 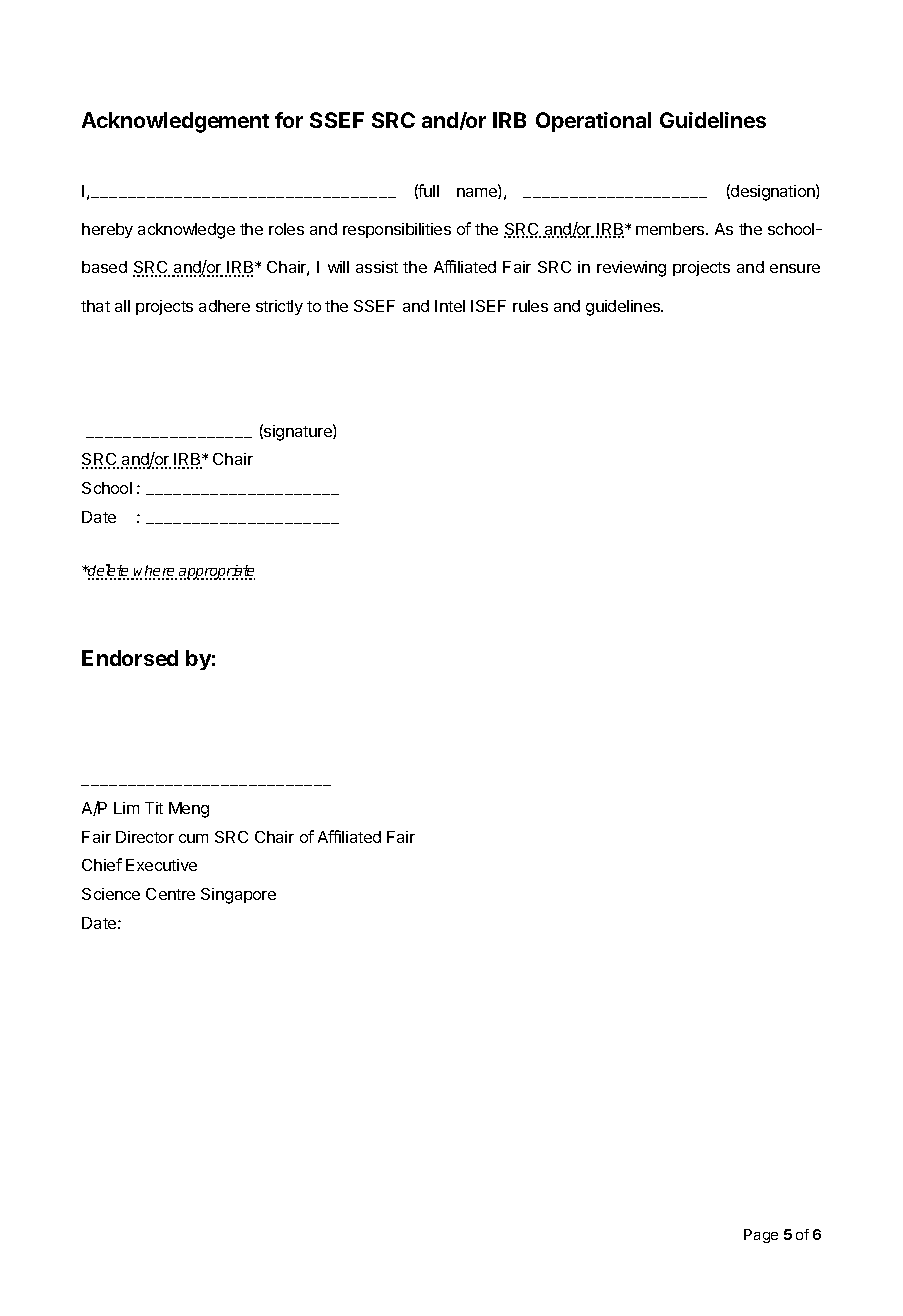 I want to click on Centre, so click(x=170, y=894).
